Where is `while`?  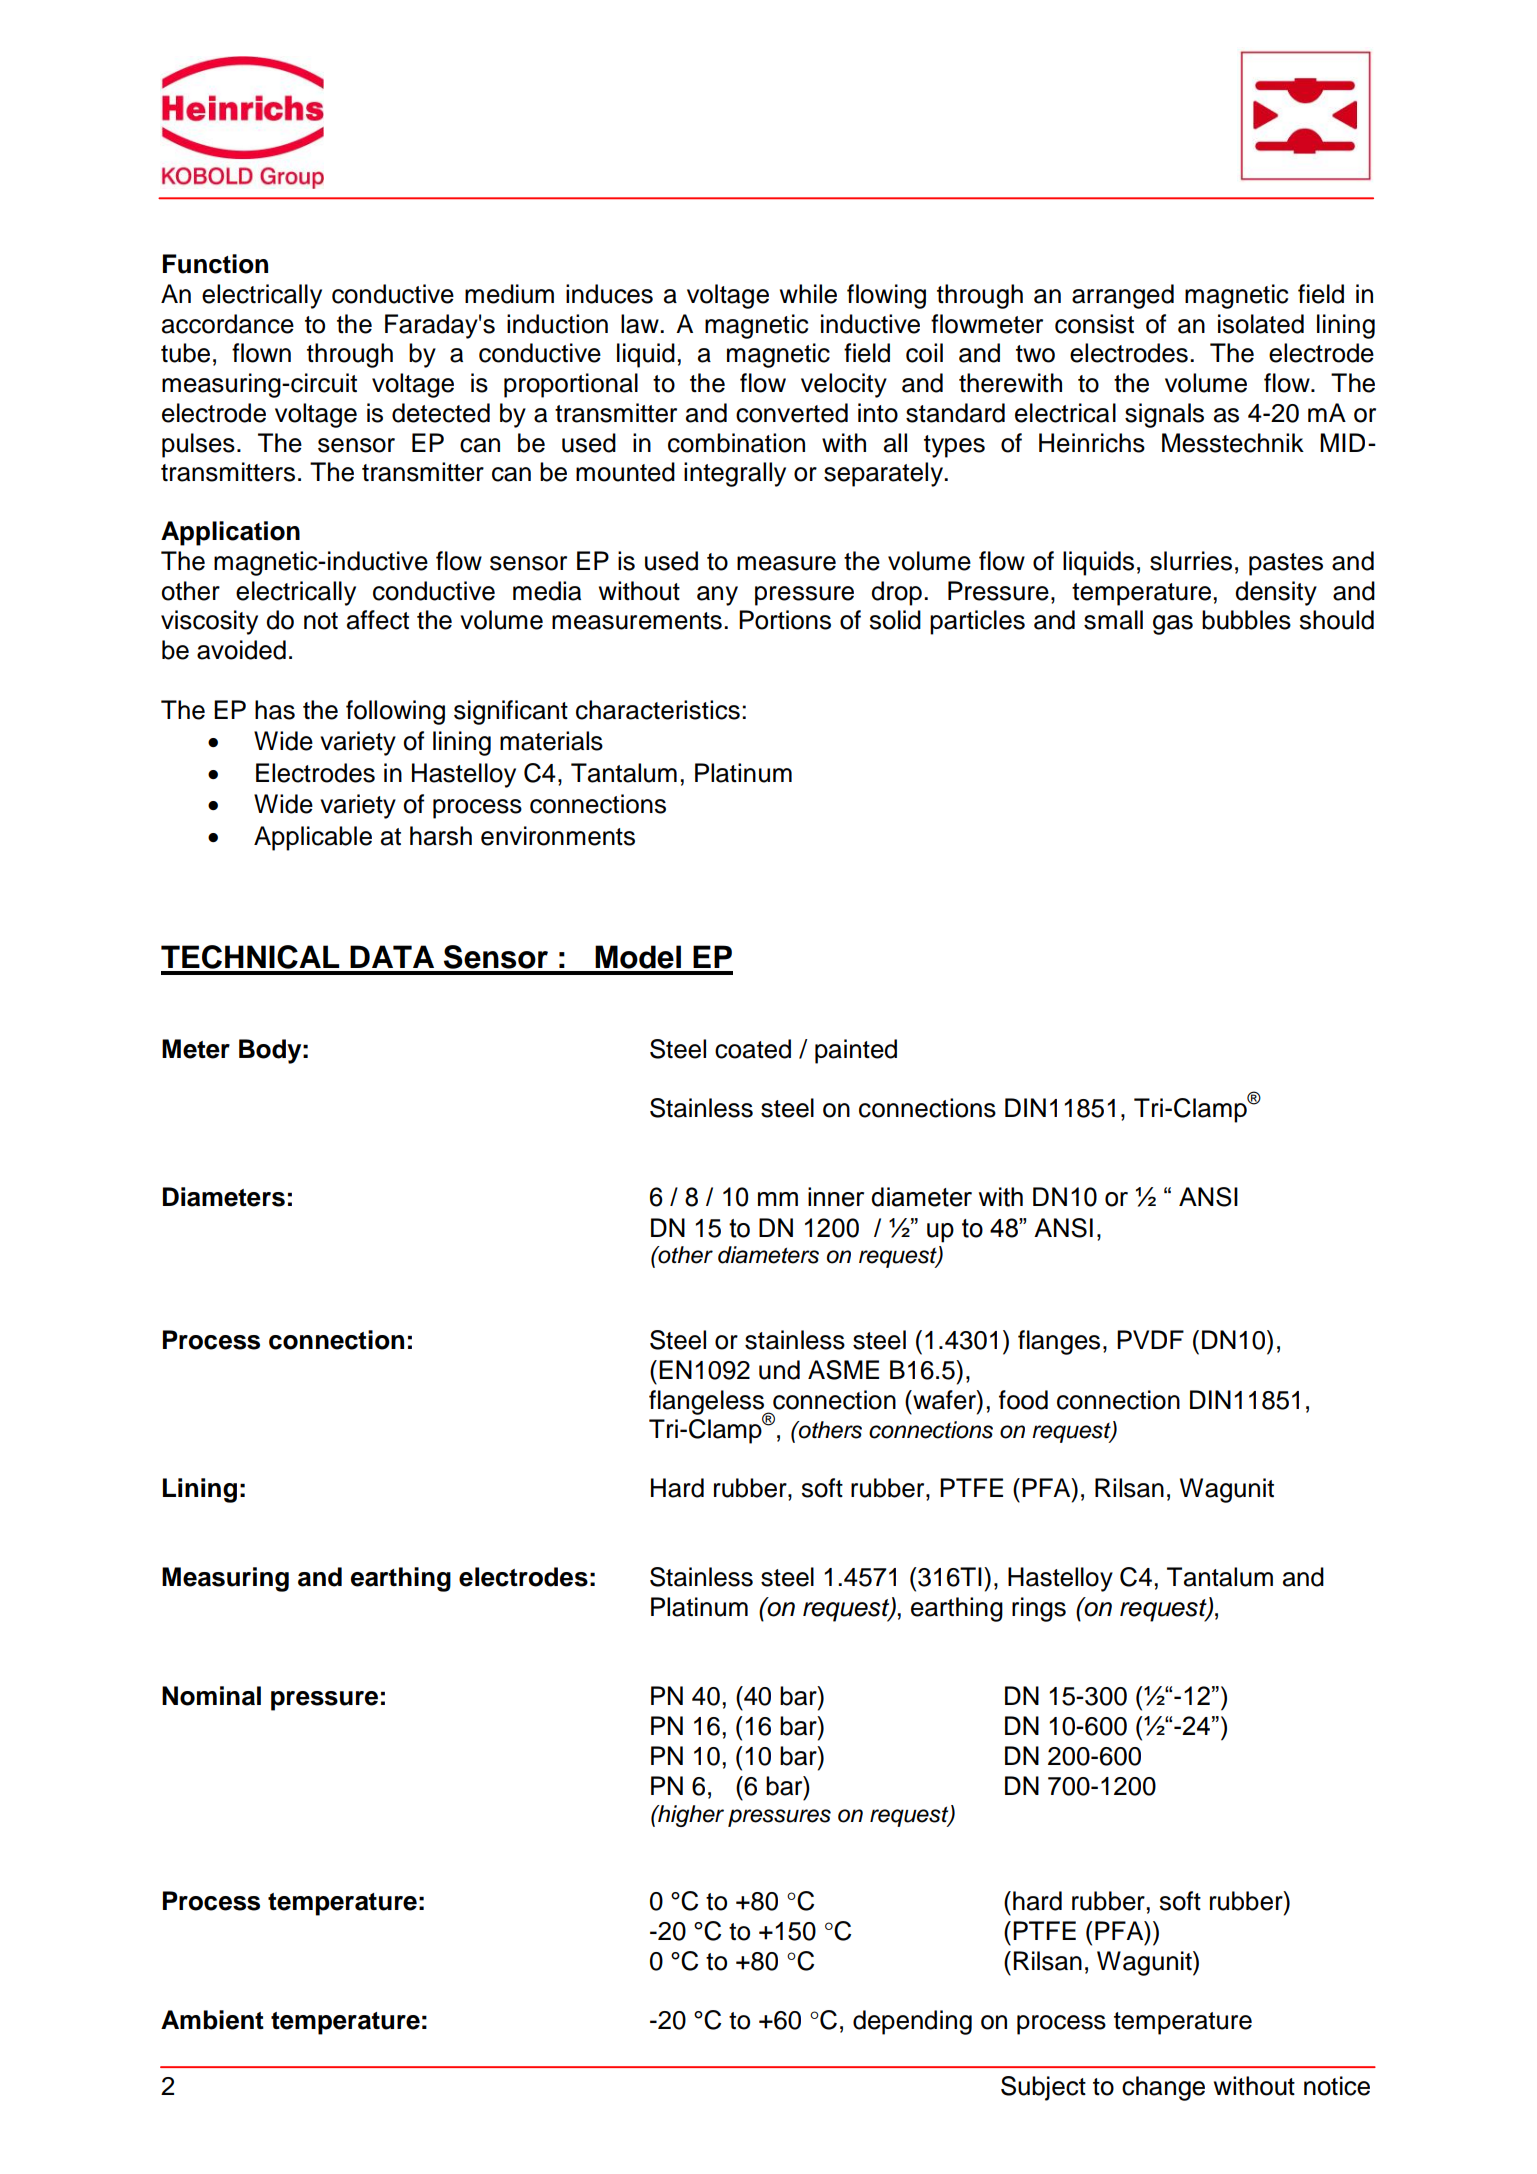
while is located at coordinates (808, 294).
